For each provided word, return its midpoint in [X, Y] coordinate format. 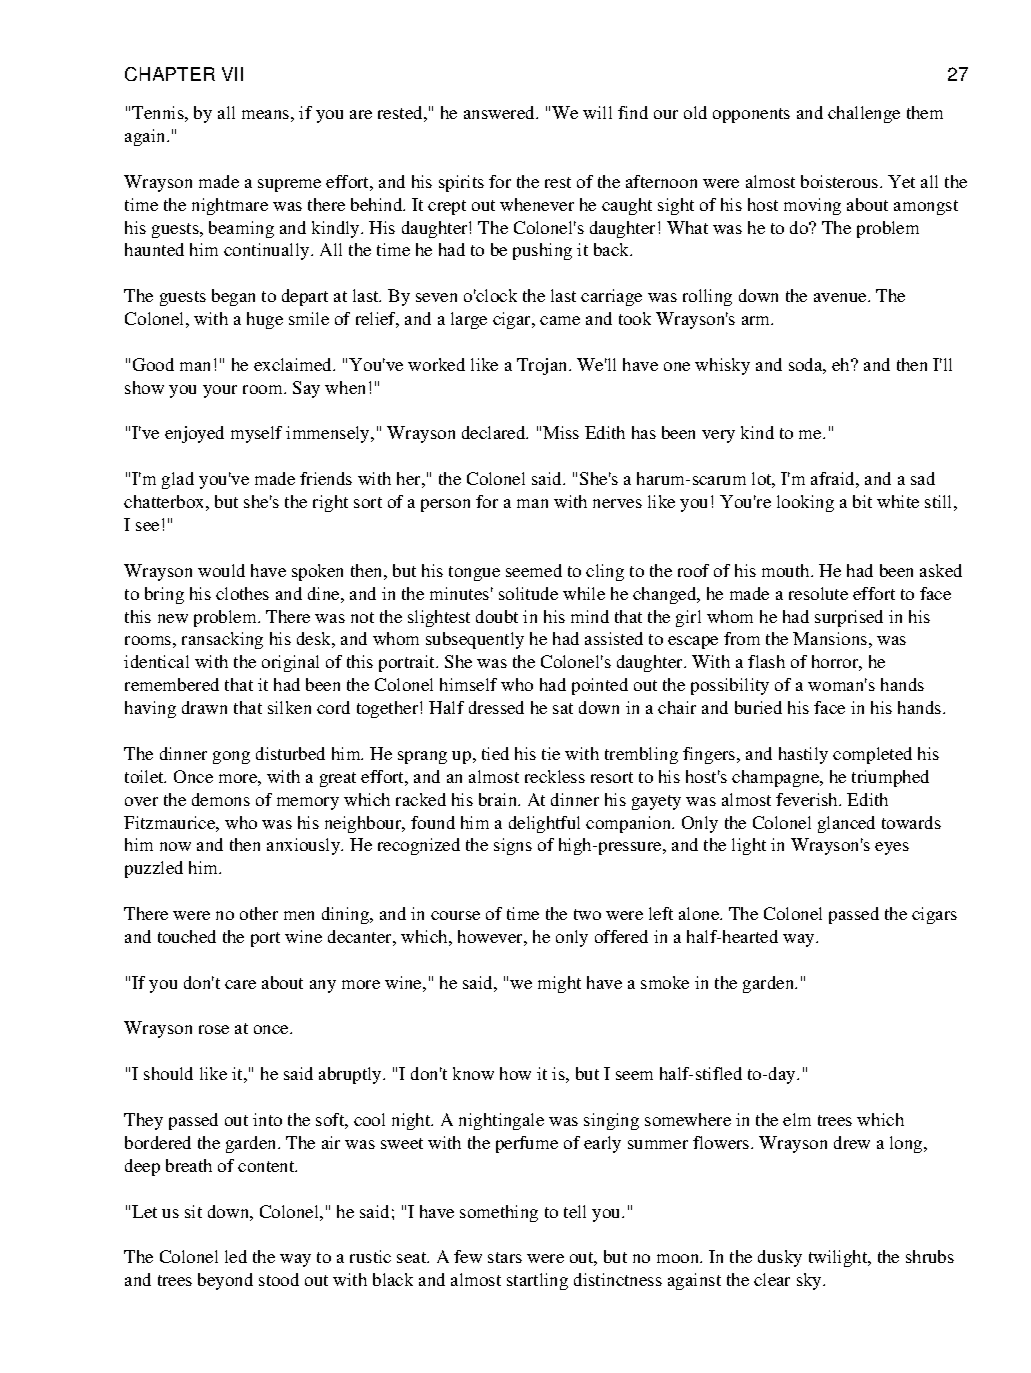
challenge [864, 114]
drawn [204, 707]
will [597, 112]
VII [232, 74]
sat [563, 708]
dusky [780, 1258]
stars [505, 1257]
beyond [225, 1281]
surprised [849, 618]
